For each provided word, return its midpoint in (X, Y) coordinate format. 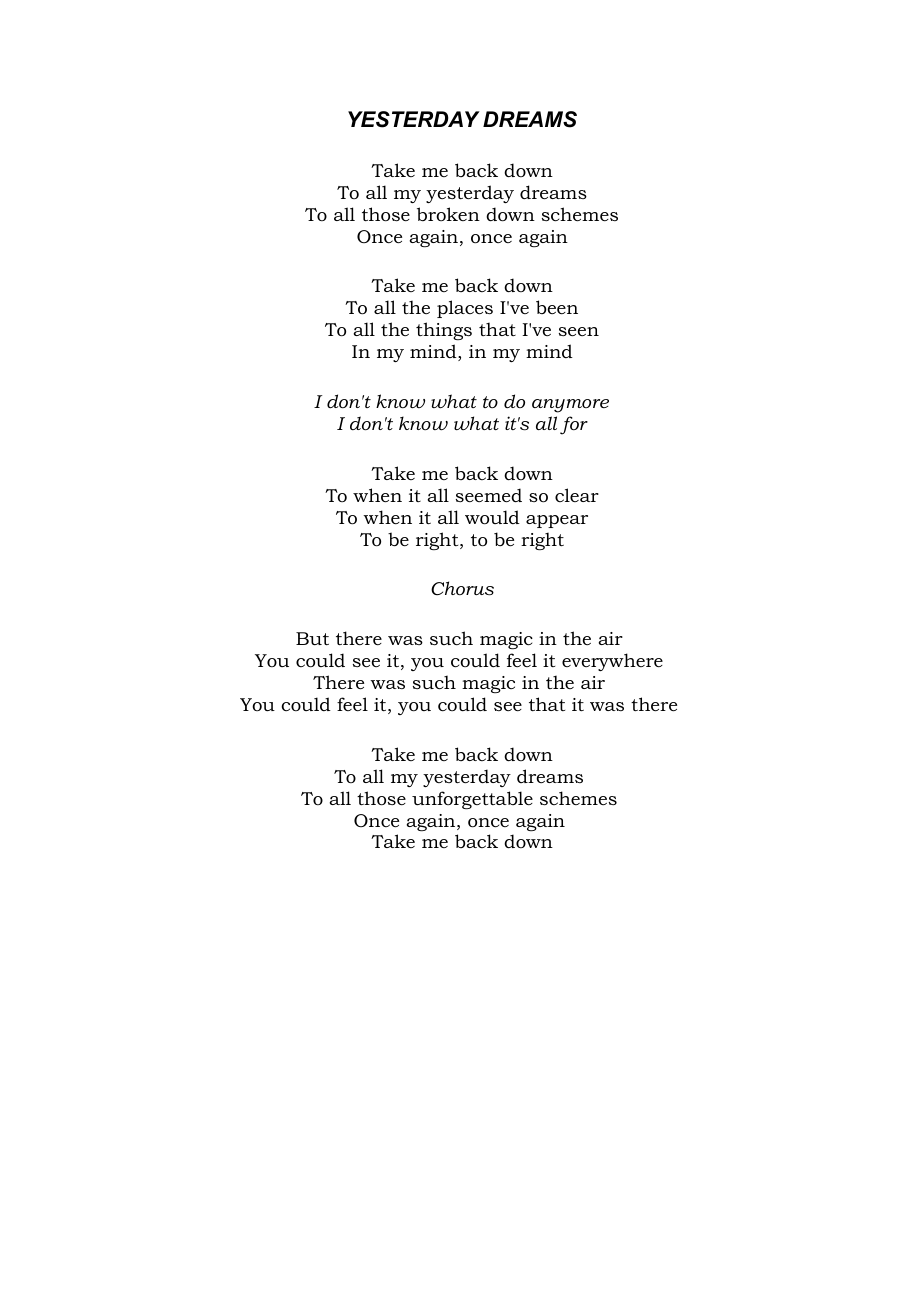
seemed (489, 495)
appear (557, 521)
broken (448, 214)
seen (579, 331)
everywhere (612, 662)
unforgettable (472, 800)
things (444, 331)
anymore (570, 406)
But (312, 638)
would (492, 517)
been (557, 307)
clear (577, 495)
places (465, 309)
